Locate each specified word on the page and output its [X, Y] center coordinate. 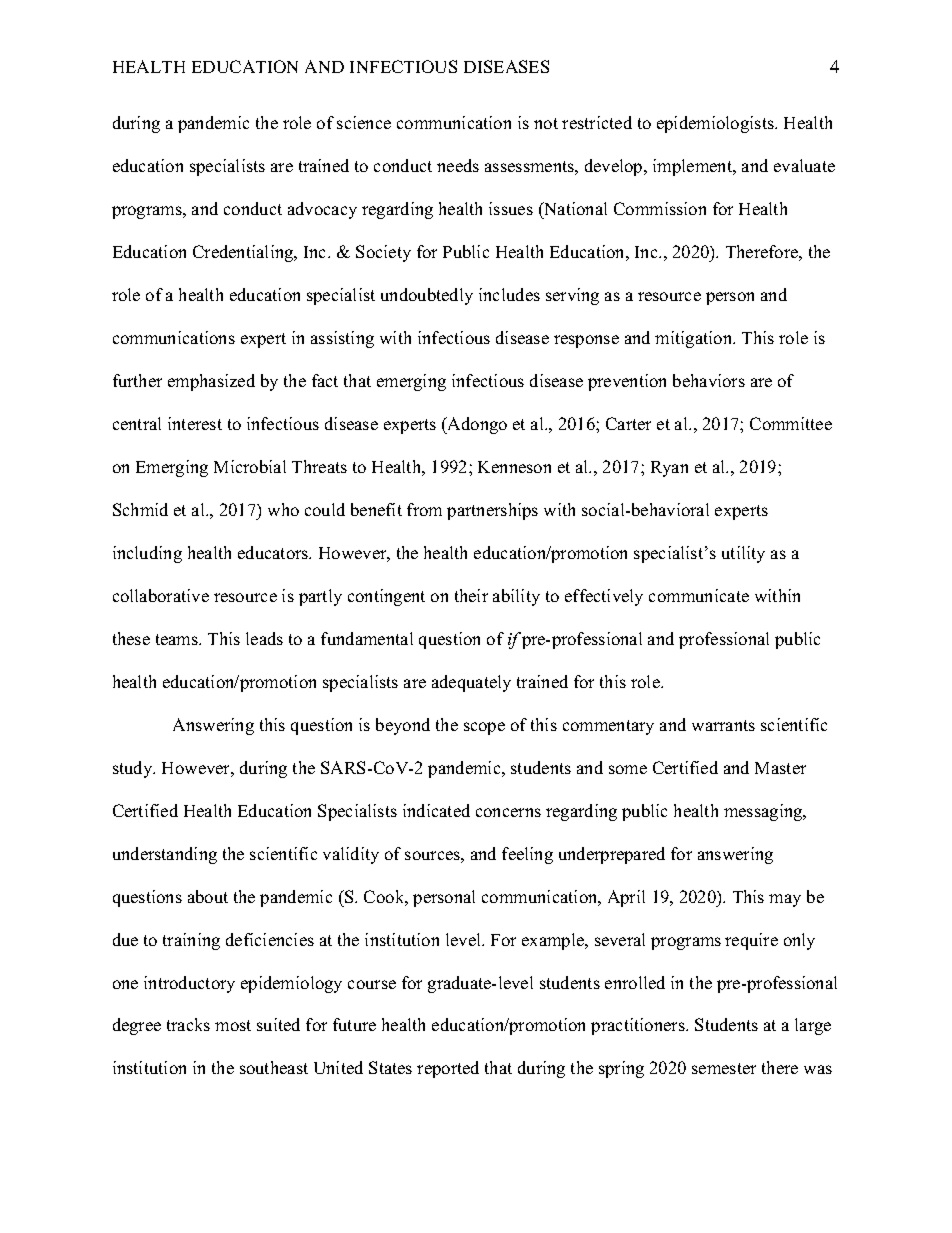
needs [458, 165]
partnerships [492, 511]
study [134, 769]
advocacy [322, 210]
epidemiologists [716, 124]
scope [484, 728]
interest [195, 423]
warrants [723, 725]
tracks [188, 1024]
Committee [791, 423]
